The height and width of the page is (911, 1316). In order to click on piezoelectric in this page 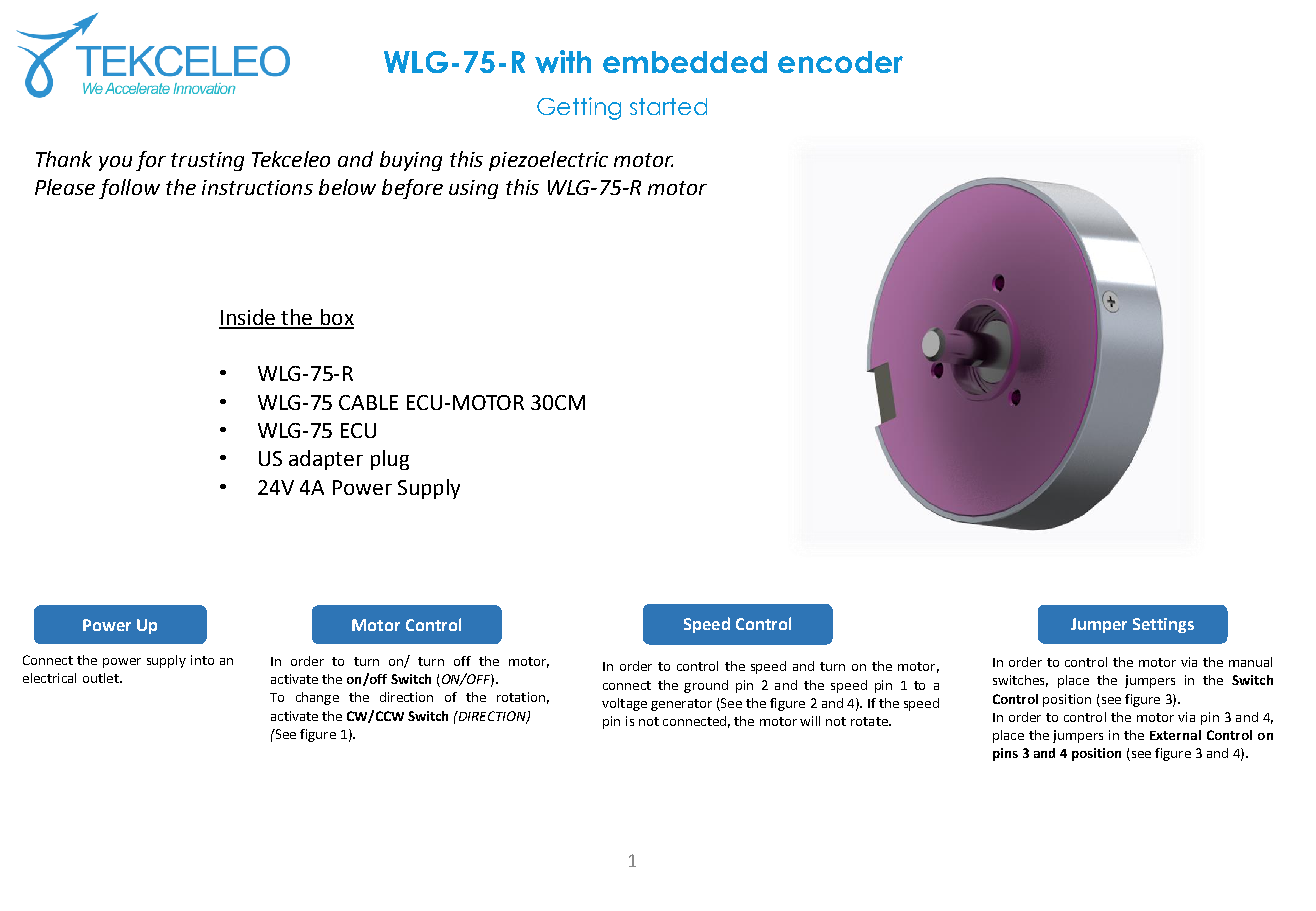, I will do `click(548, 161)`.
